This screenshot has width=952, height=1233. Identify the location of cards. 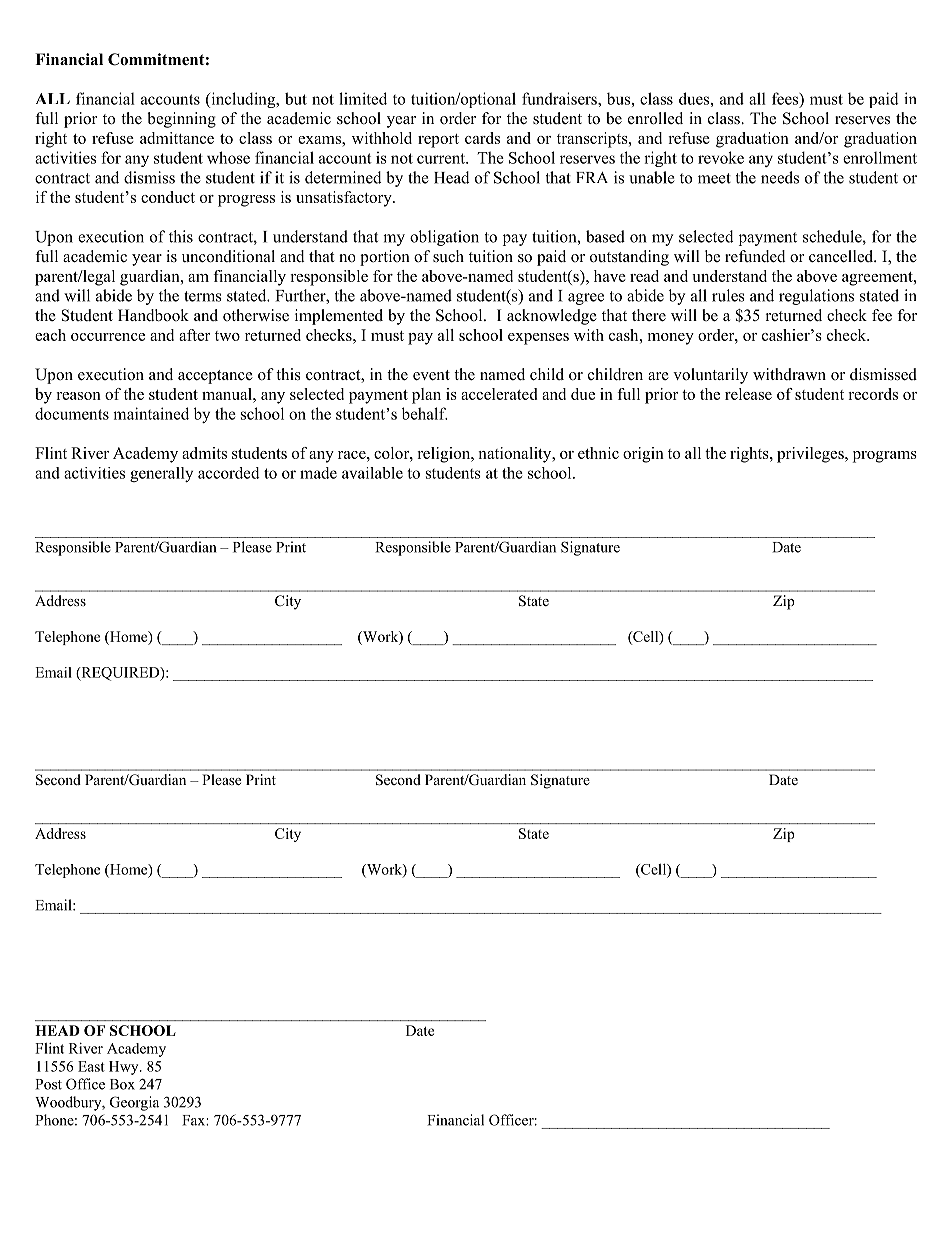
(482, 138).
